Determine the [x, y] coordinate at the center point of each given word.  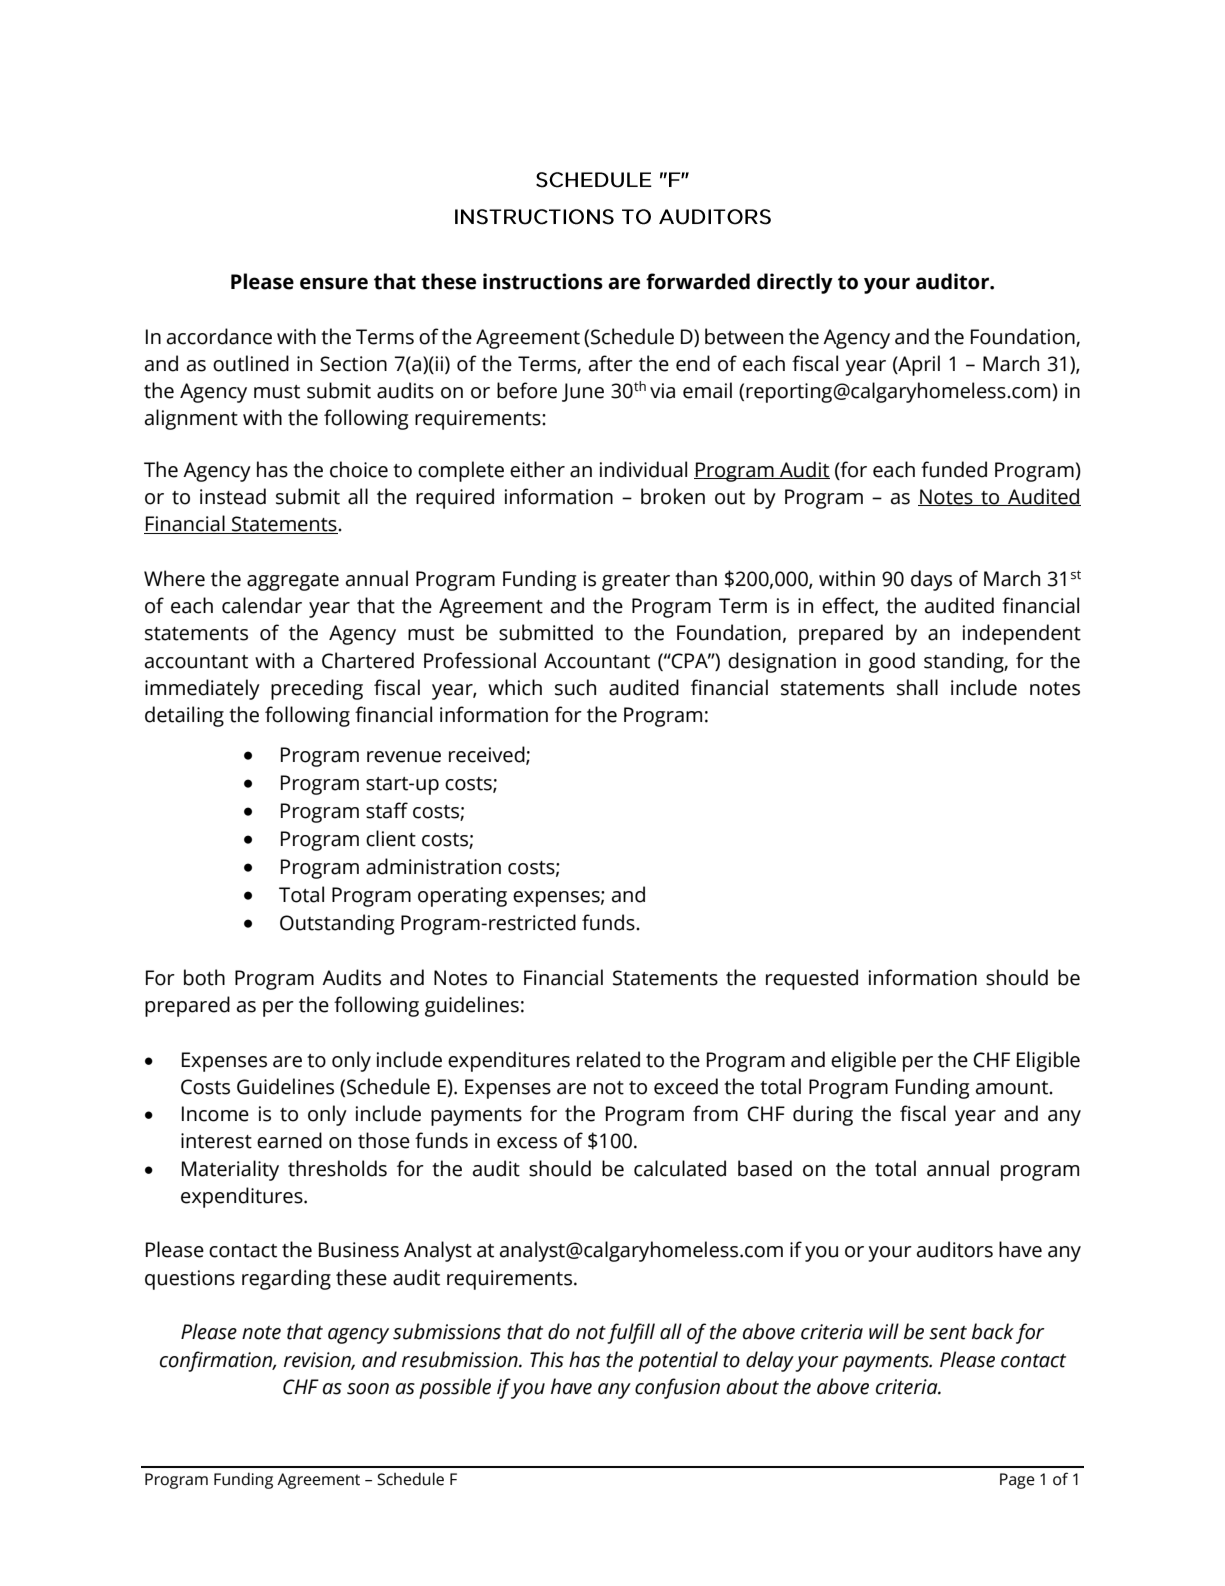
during [823, 1115]
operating [462, 897]
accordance [219, 336]
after [611, 363]
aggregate [293, 582]
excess [527, 1143]
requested [812, 979]
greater [636, 582]
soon [368, 1389]
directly [795, 283]
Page [1017, 1481]
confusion [677, 1388]
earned [289, 1140]
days [931, 580]
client [391, 838]
